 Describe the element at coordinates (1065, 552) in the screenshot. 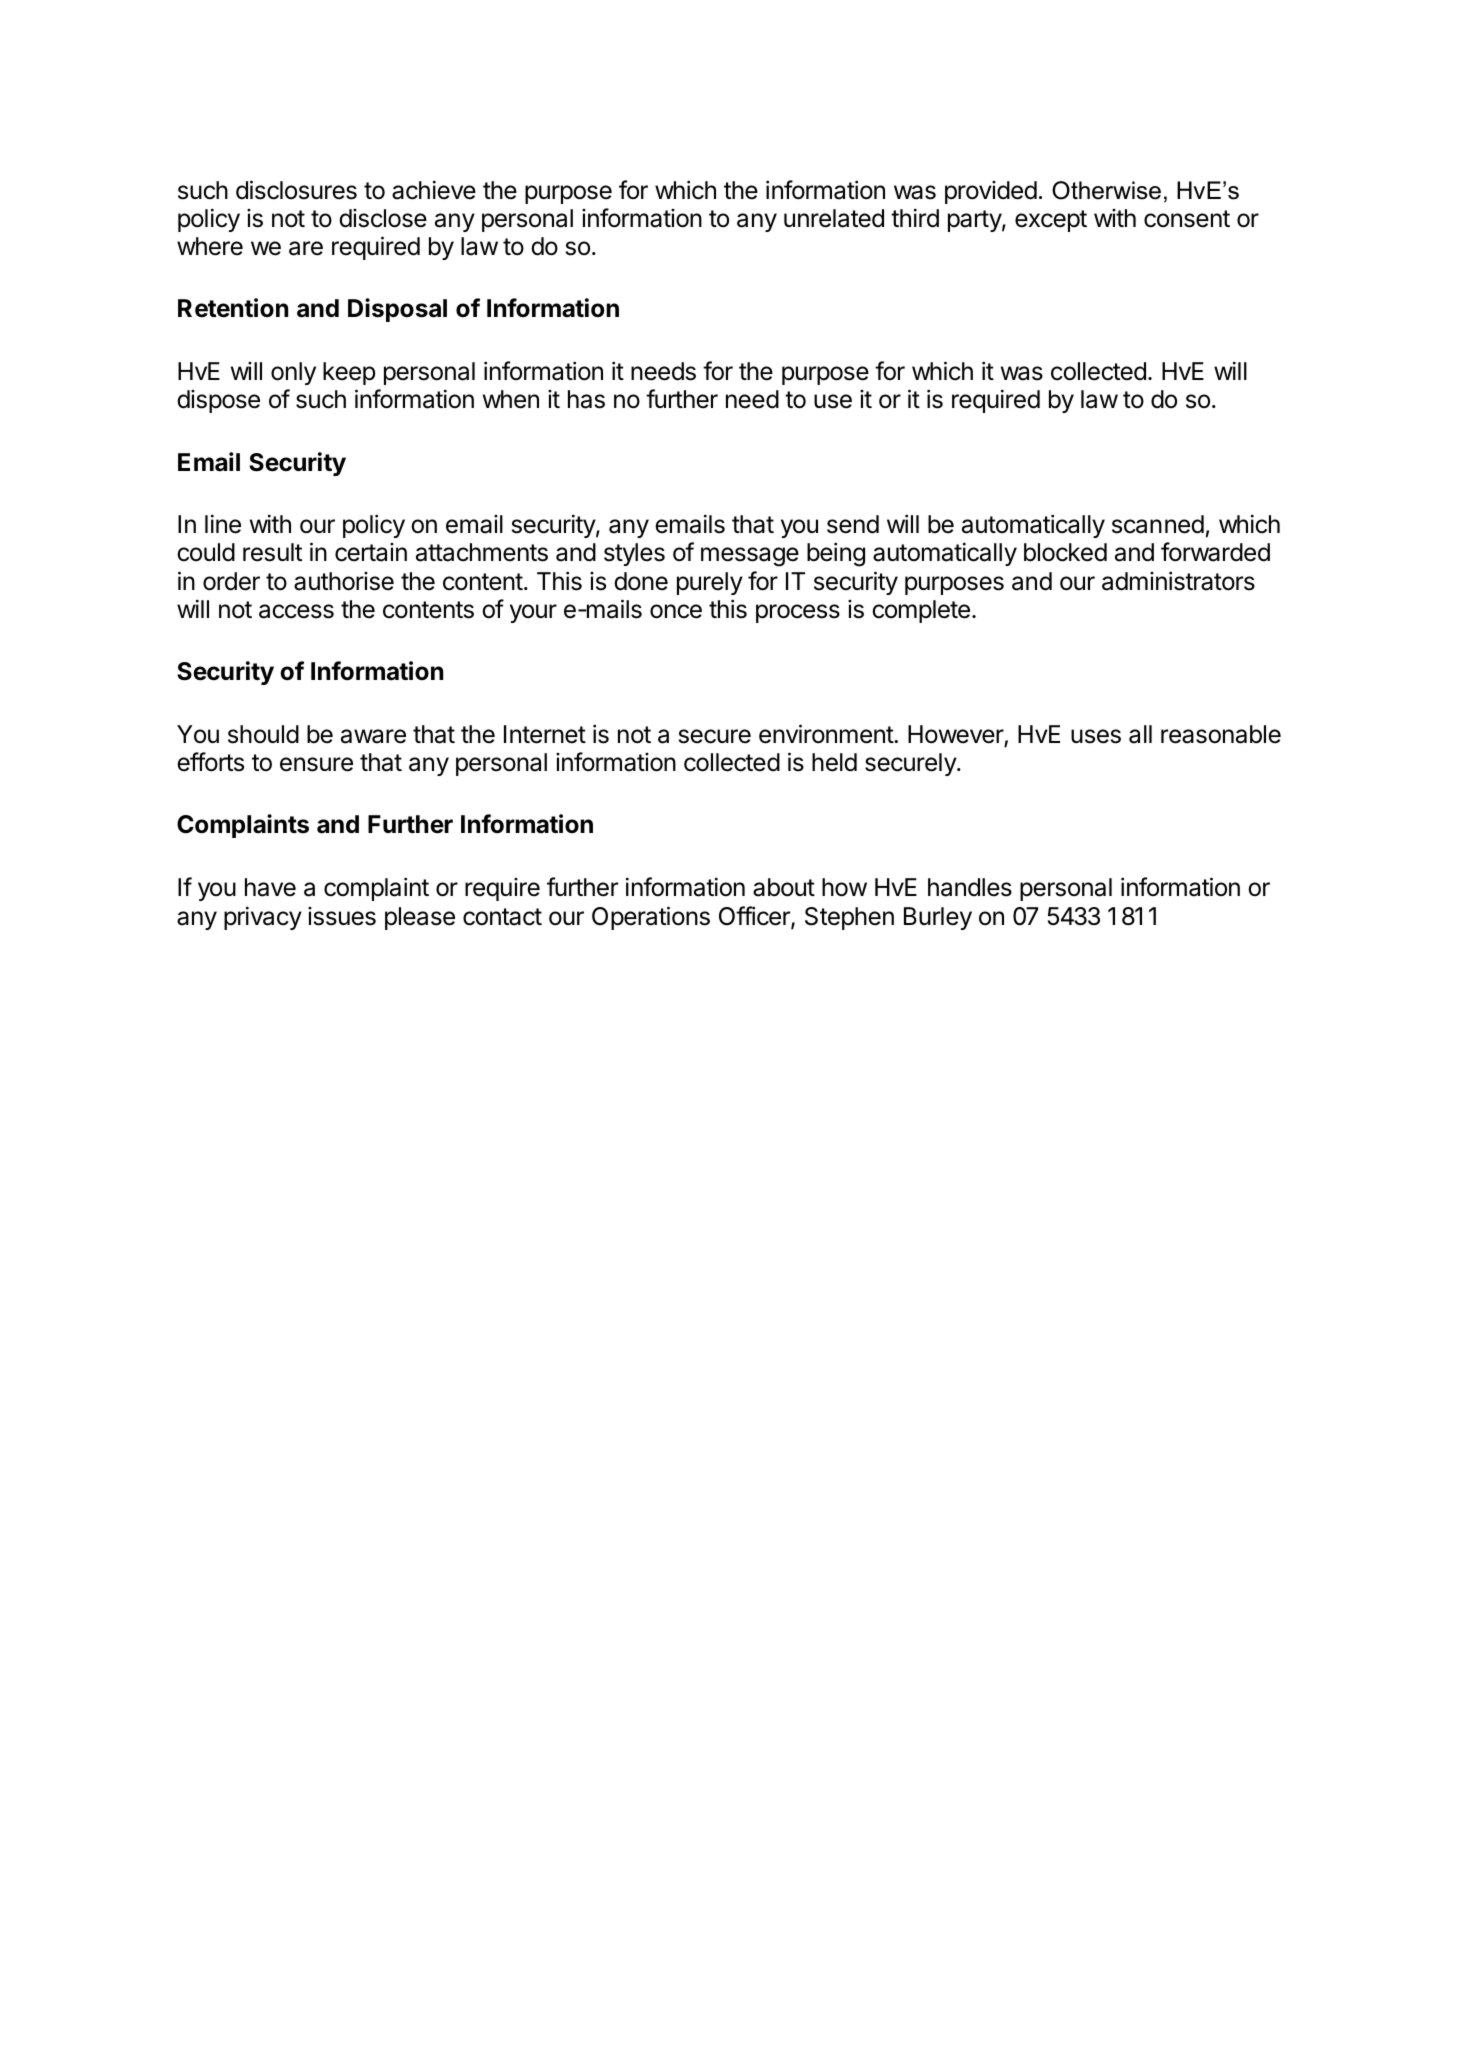

I see `blocked` at that location.
